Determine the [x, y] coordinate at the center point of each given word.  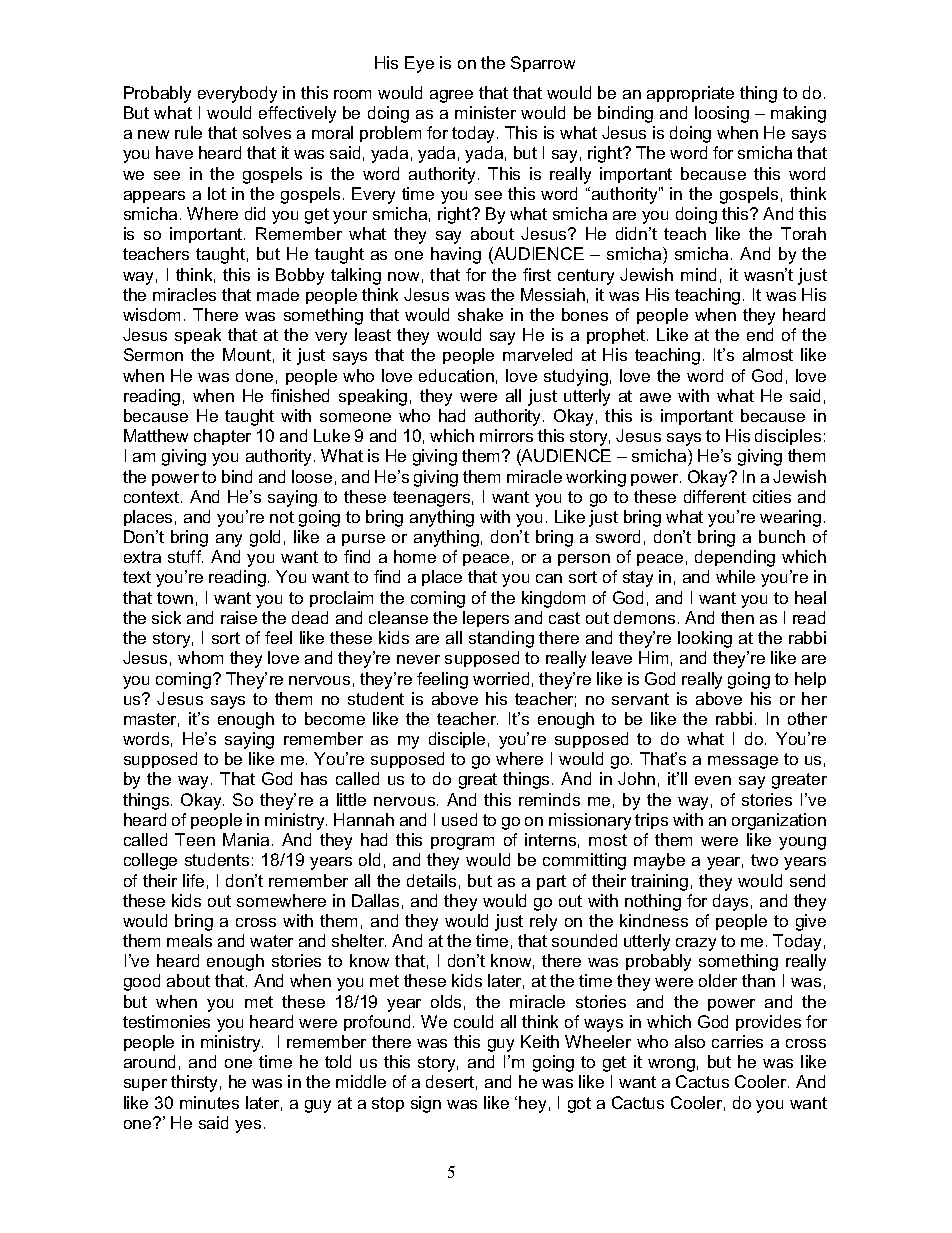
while [735, 576]
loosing [722, 114]
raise [239, 617]
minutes [209, 1102]
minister [485, 112]
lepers [486, 619]
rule [188, 132]
